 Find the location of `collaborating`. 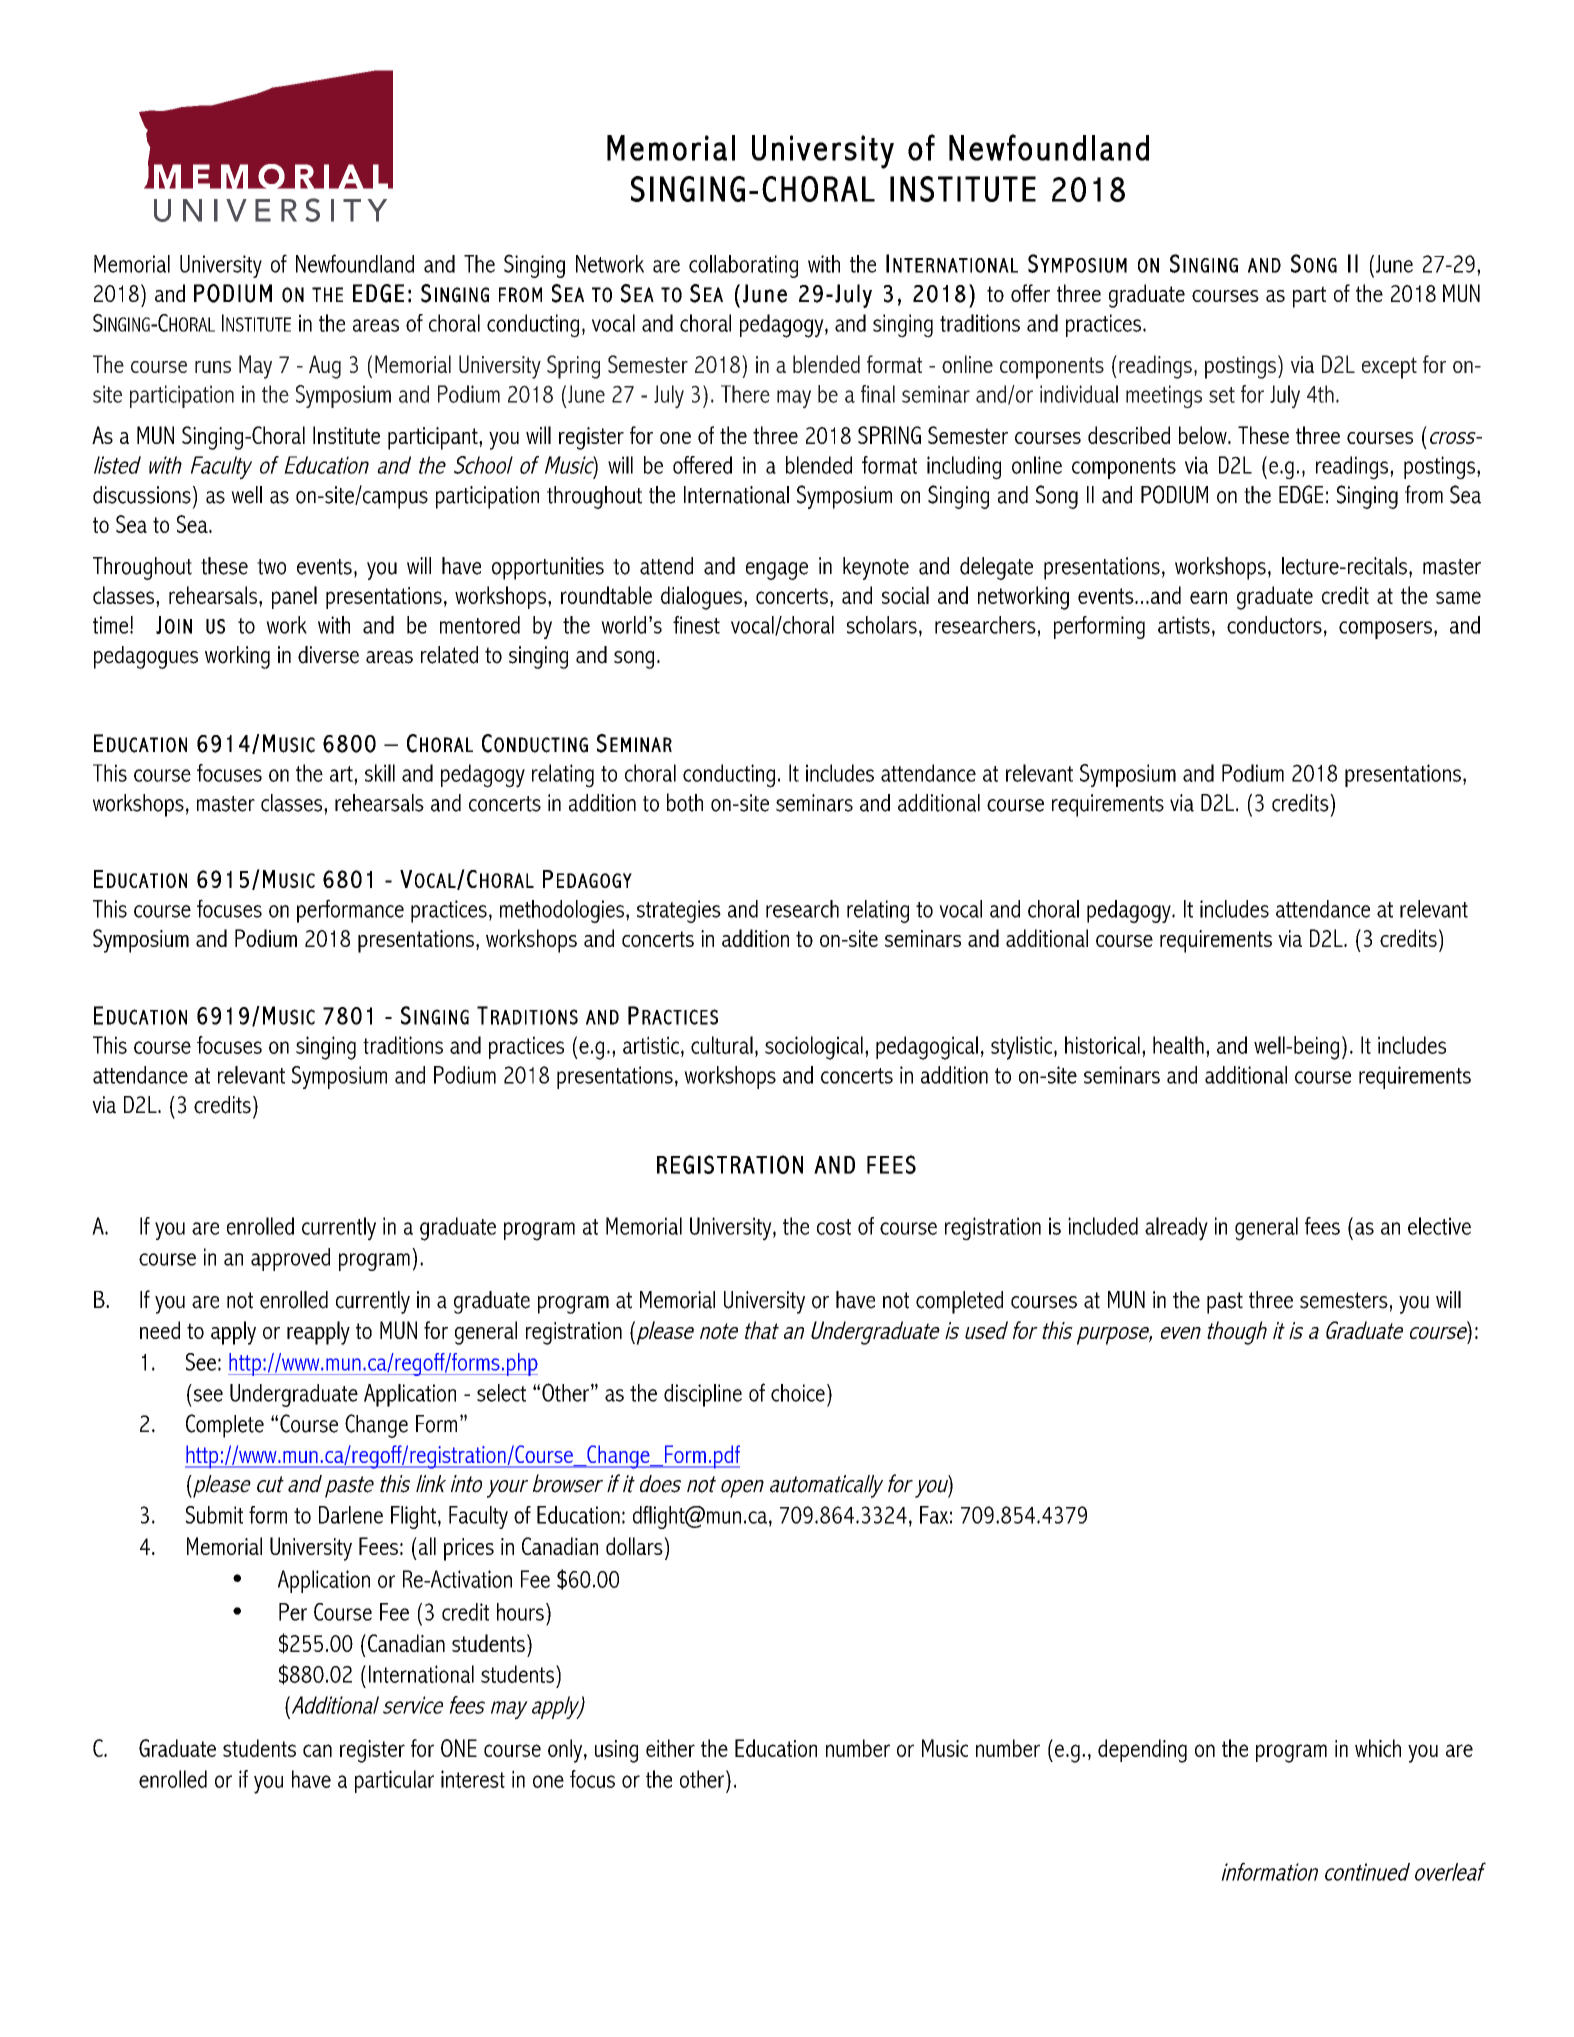

collaborating is located at coordinates (743, 266).
